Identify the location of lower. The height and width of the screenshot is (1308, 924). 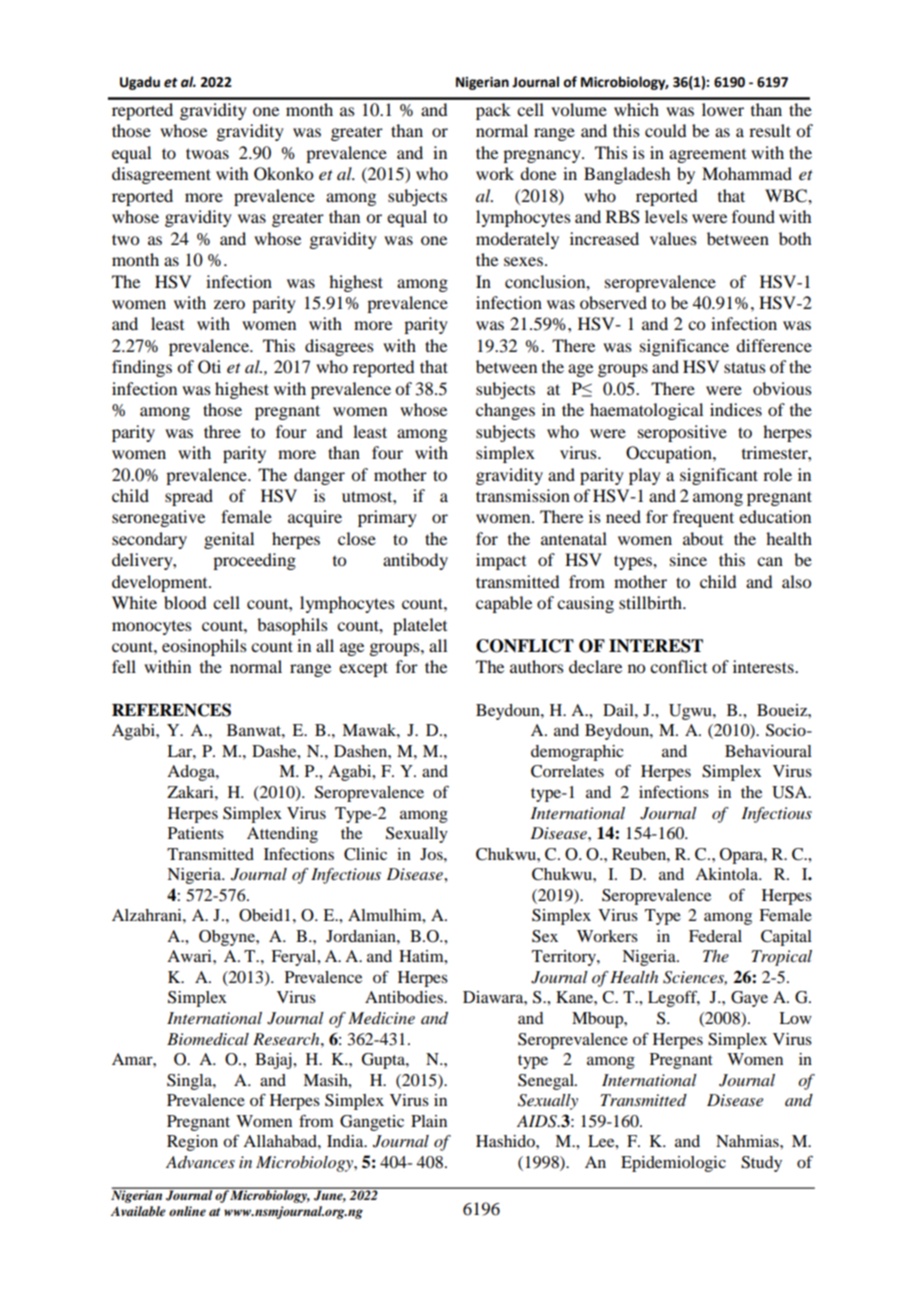
(723, 109).
